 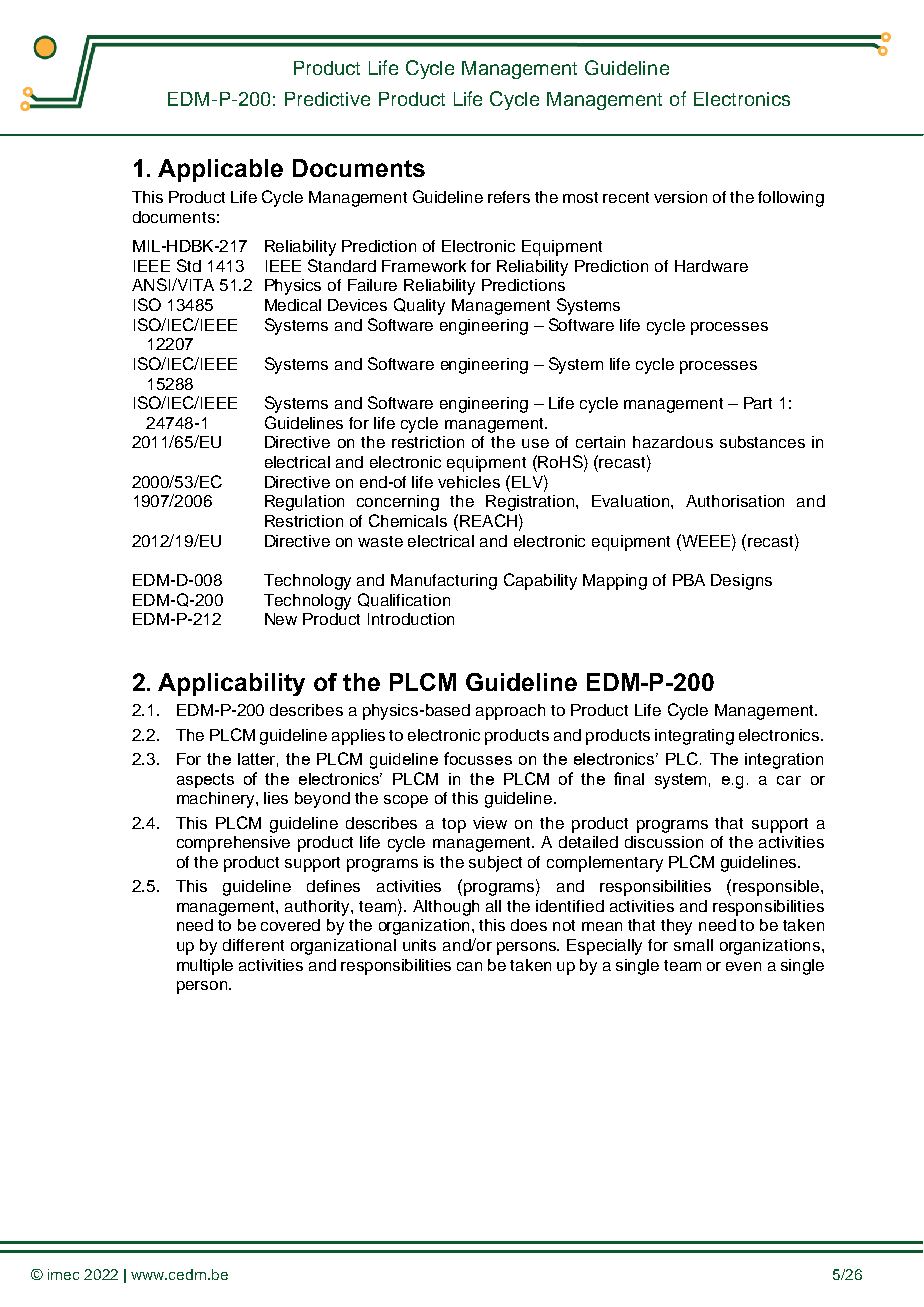 What do you see at coordinates (253, 945) in the page?
I see `different` at bounding box center [253, 945].
